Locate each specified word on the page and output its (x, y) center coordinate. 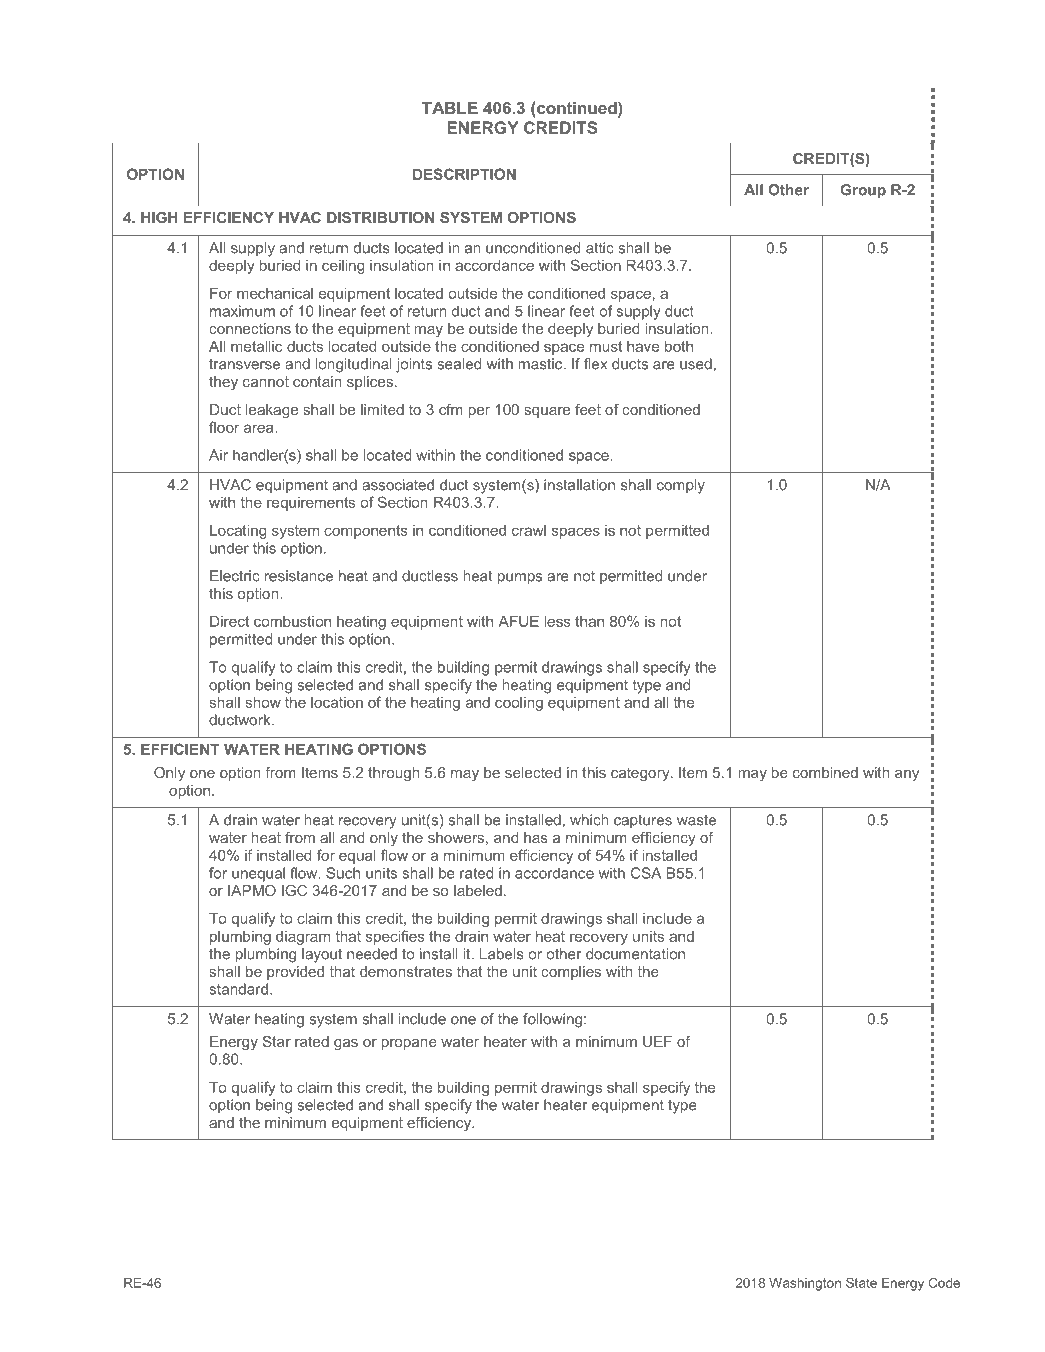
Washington (805, 1284)
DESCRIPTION (464, 174)
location (337, 702)
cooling (519, 703)
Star (277, 1041)
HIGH (159, 217)
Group (863, 191)
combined (825, 772)
